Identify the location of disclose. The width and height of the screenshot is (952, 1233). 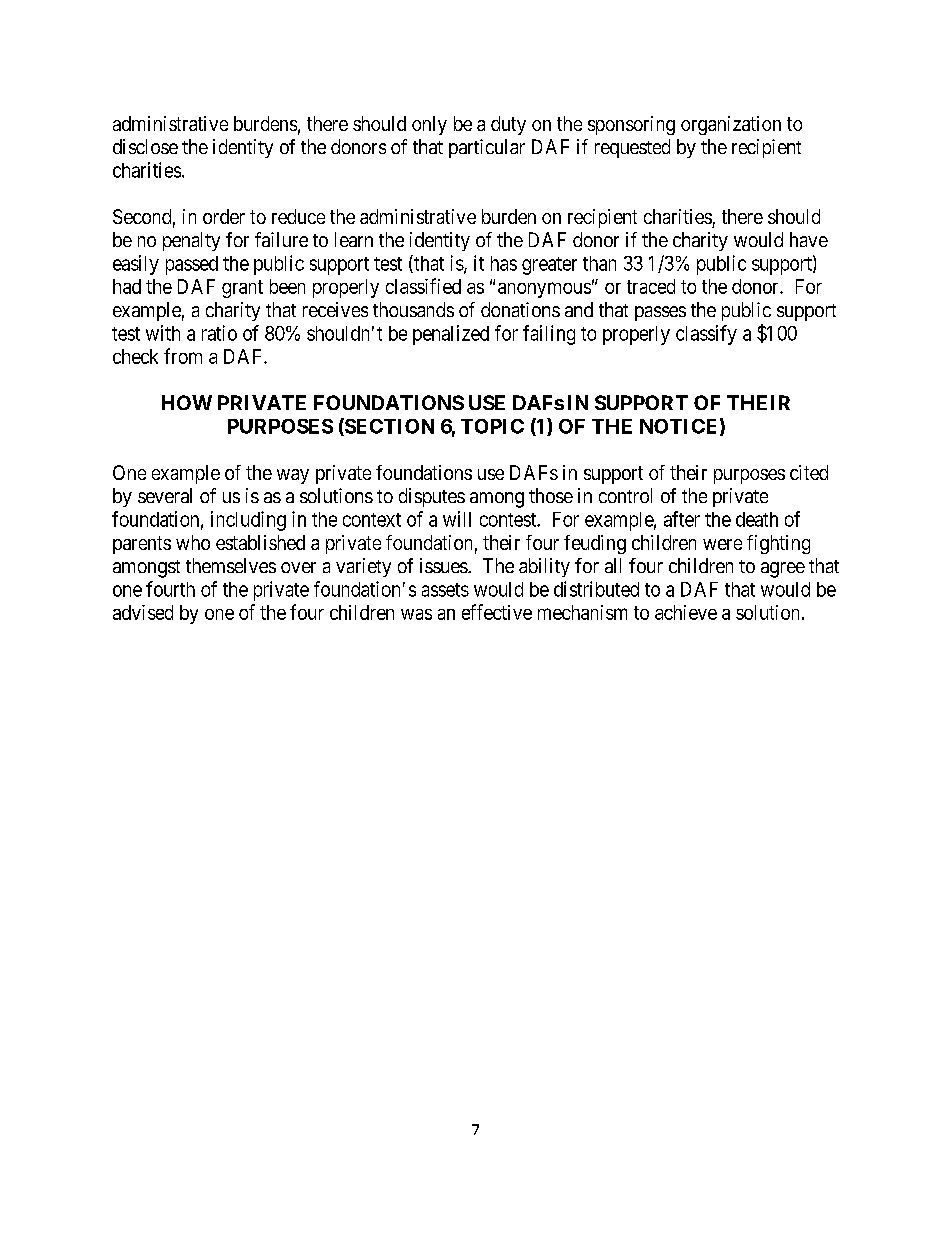
(145, 146).
